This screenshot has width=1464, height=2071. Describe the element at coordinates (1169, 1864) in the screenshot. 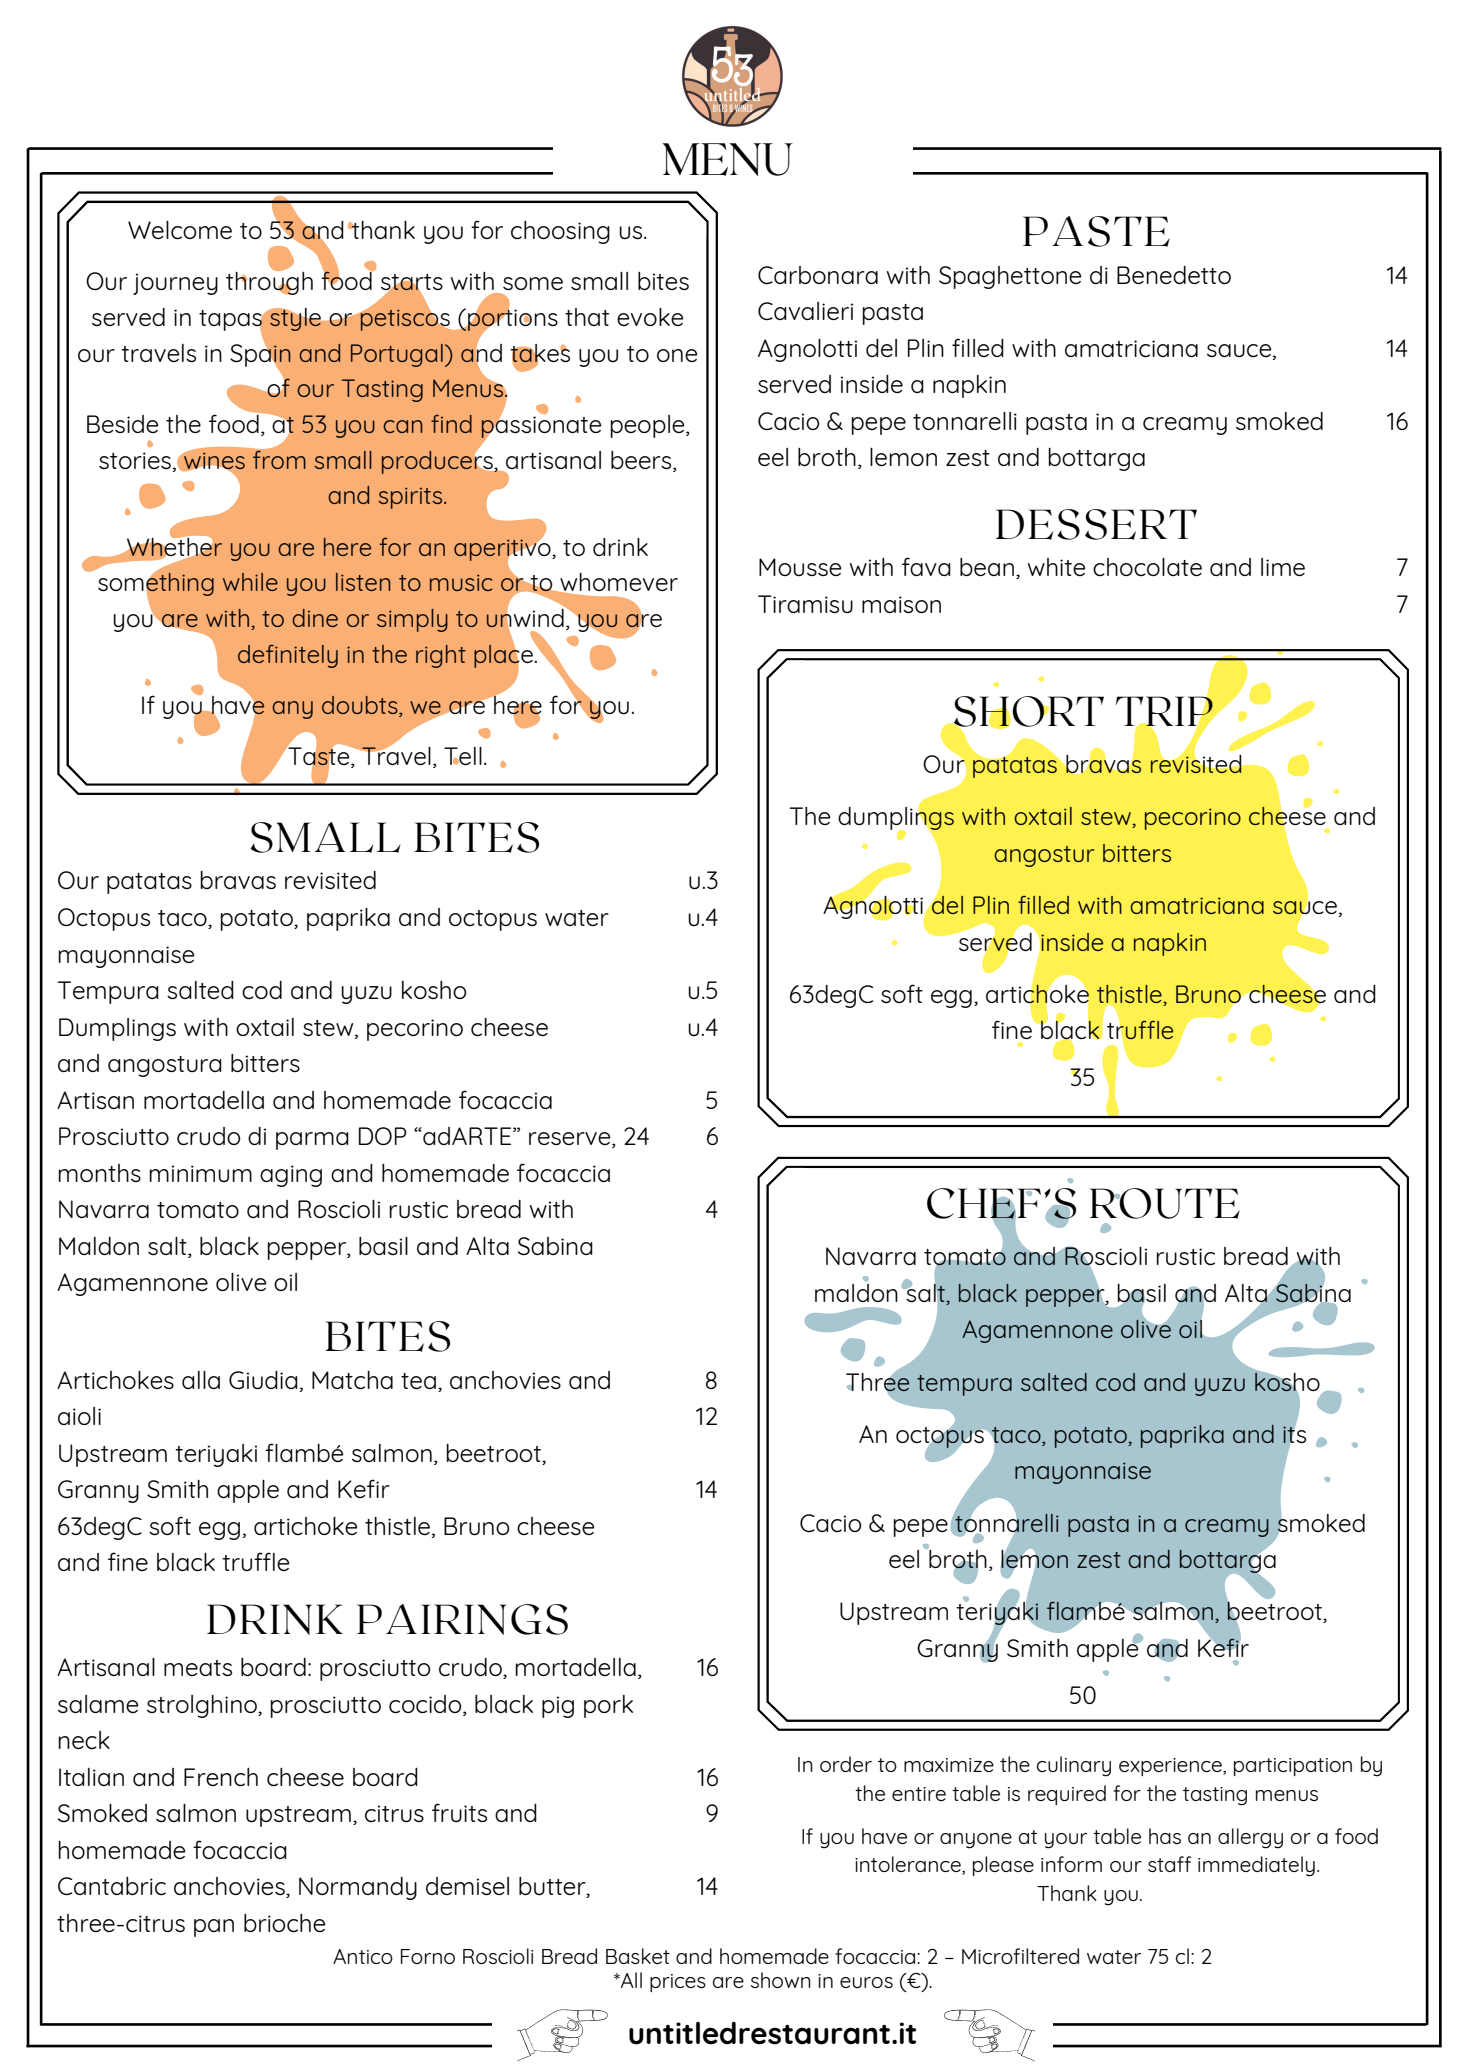

I see `staff` at that location.
